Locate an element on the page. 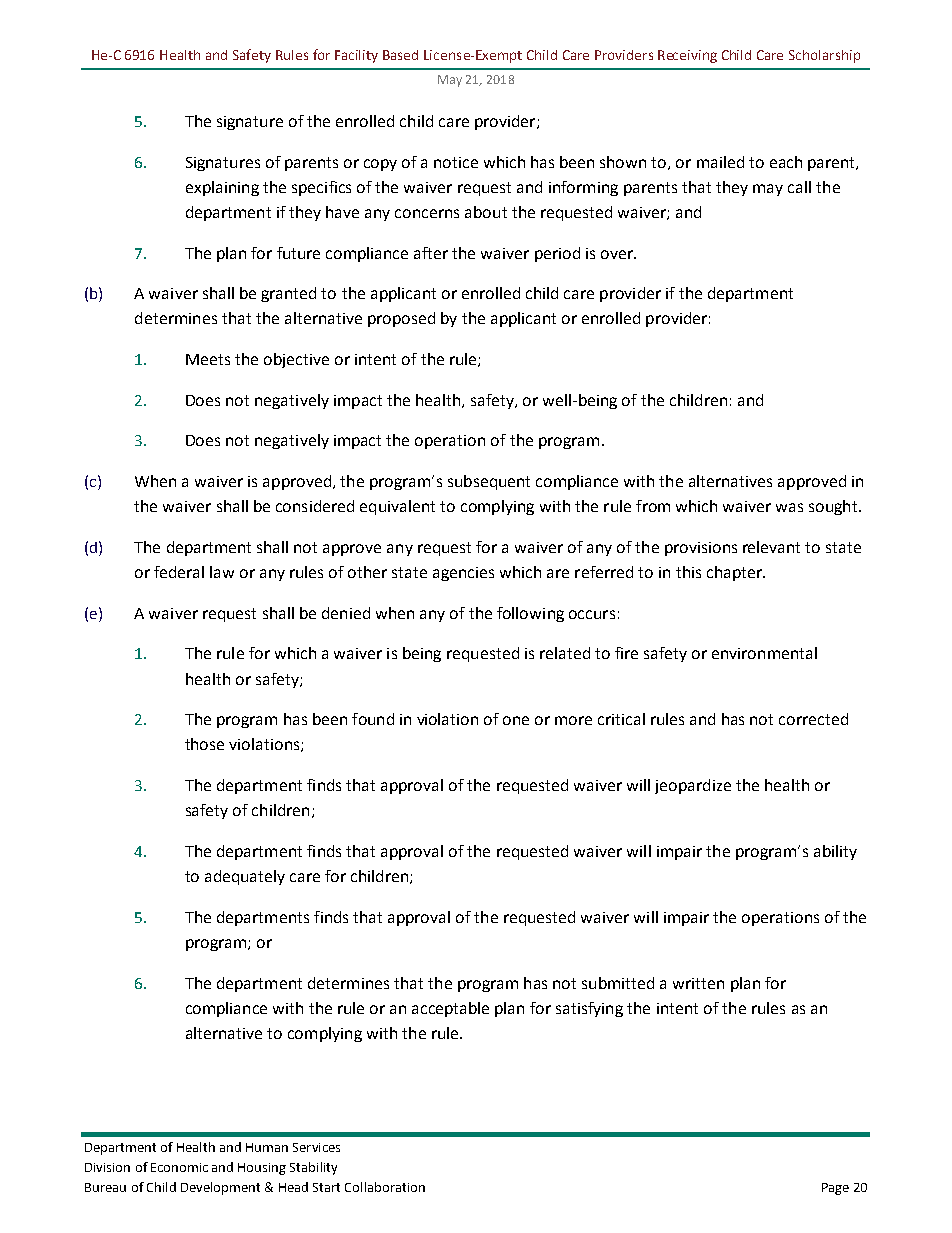  proposed is located at coordinates (401, 319).
